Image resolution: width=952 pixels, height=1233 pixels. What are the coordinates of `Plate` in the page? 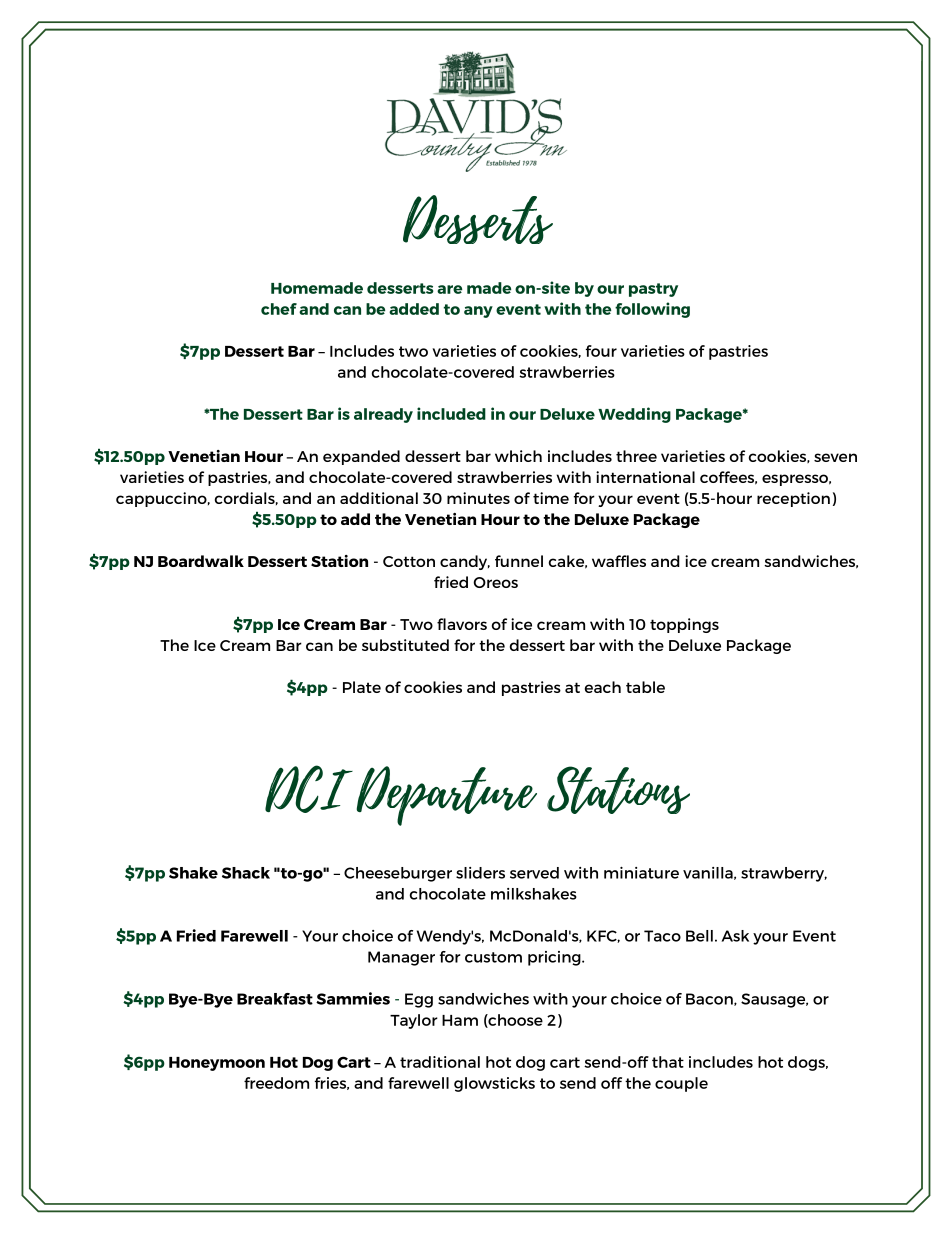 It's located at (362, 687).
